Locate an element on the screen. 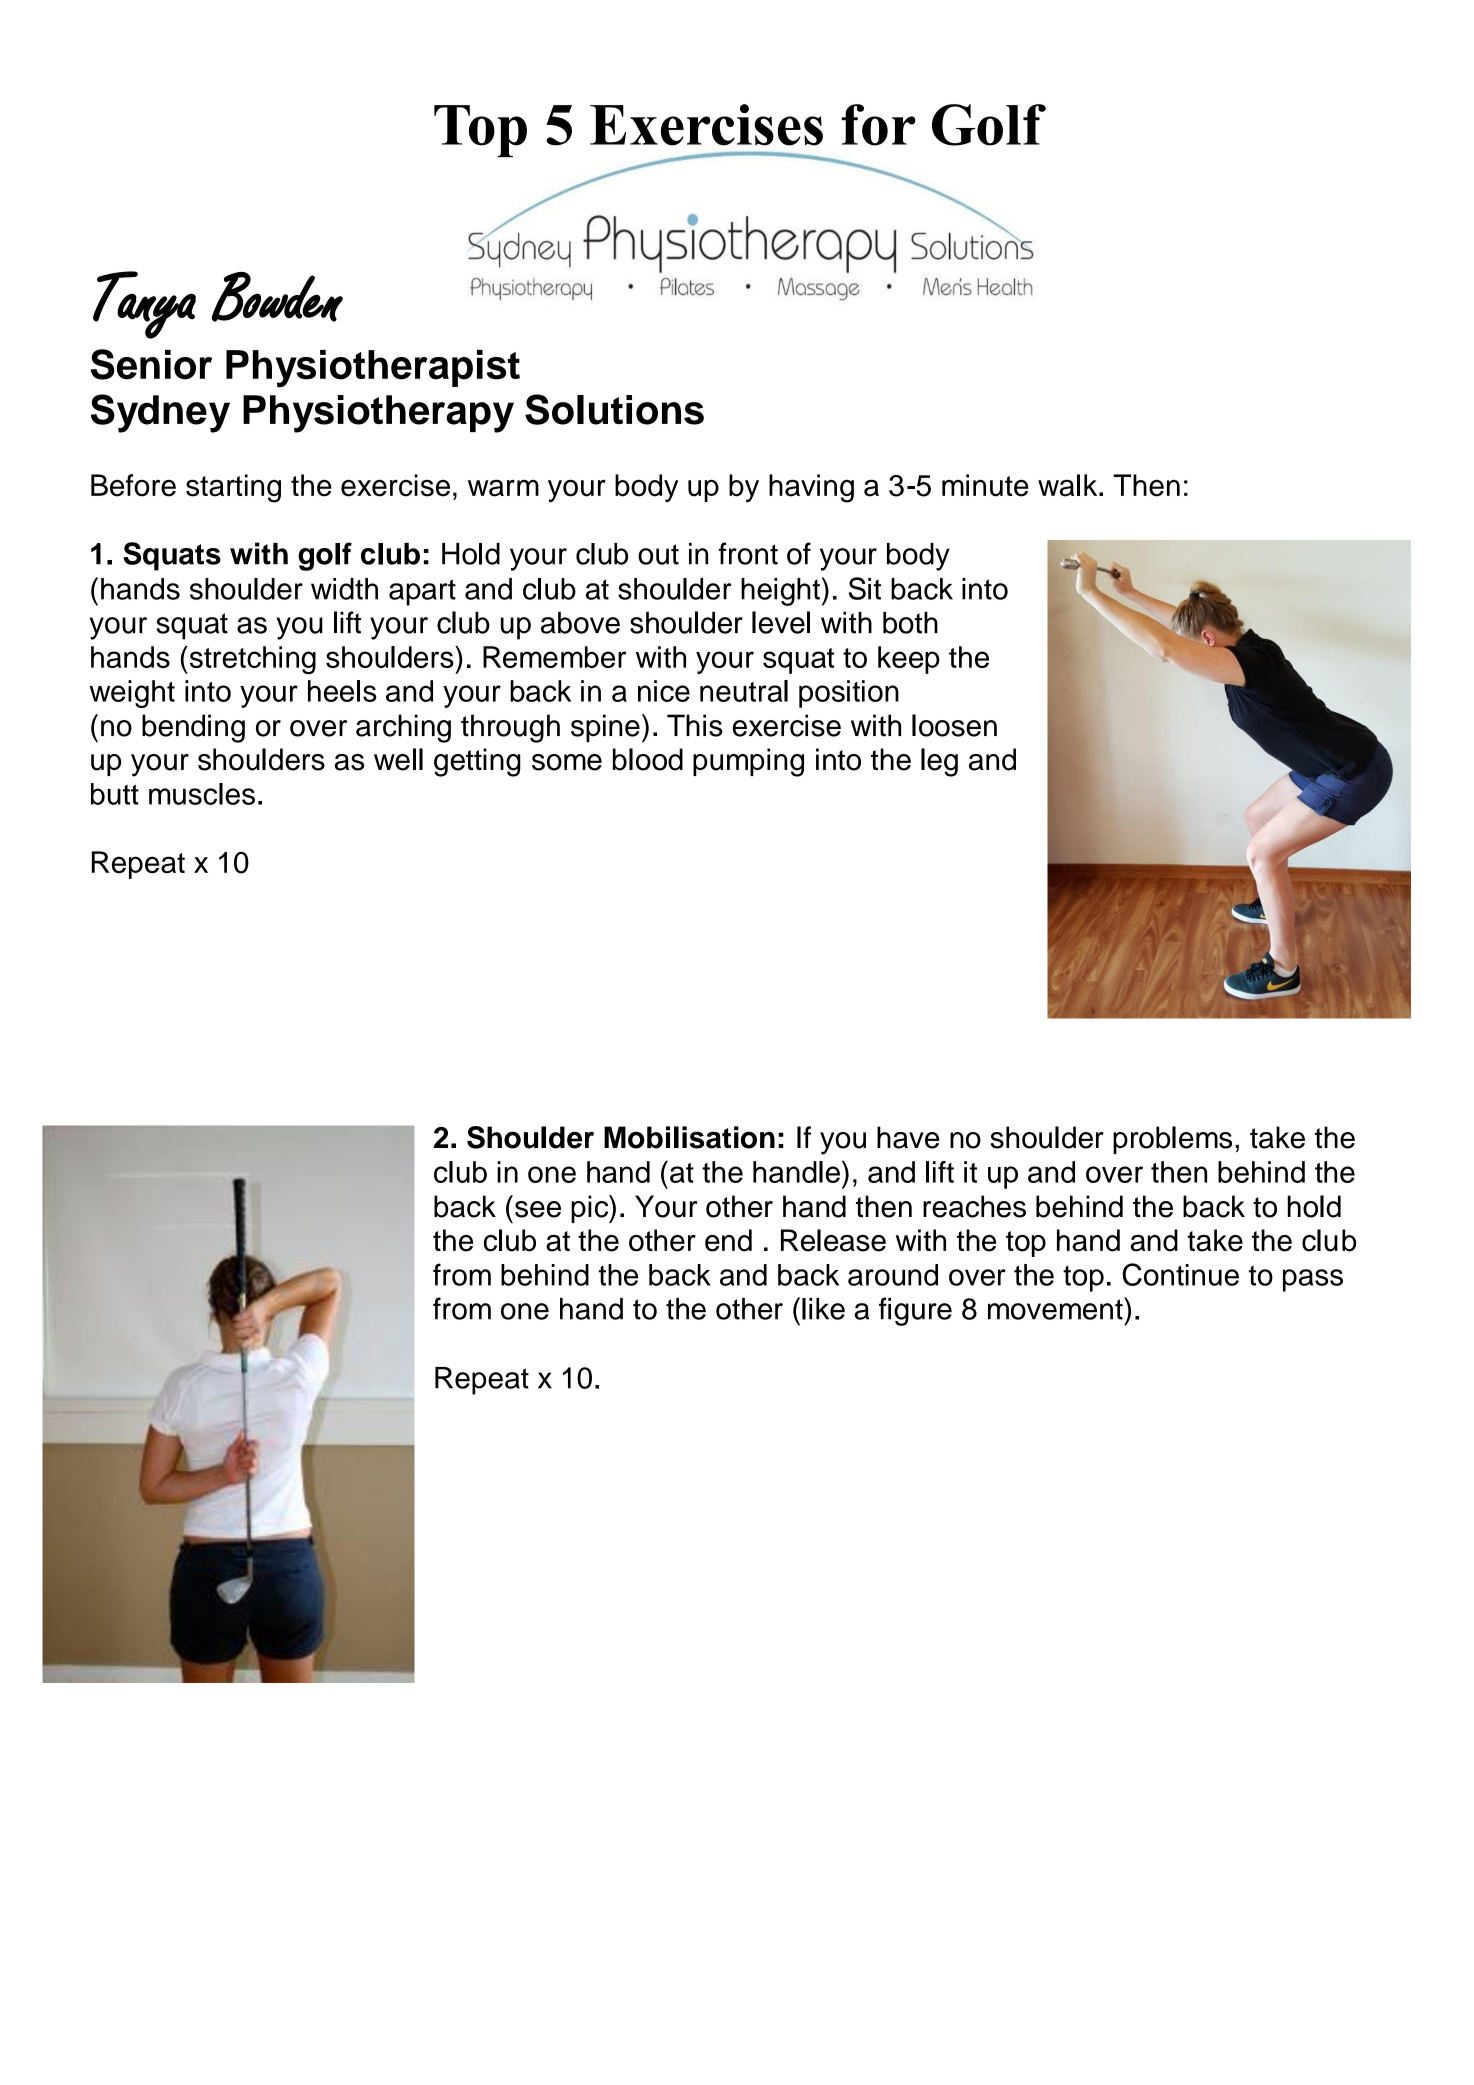 Image resolution: width=1474 pixels, height=2085 pixels. level is located at coordinates (781, 622).
